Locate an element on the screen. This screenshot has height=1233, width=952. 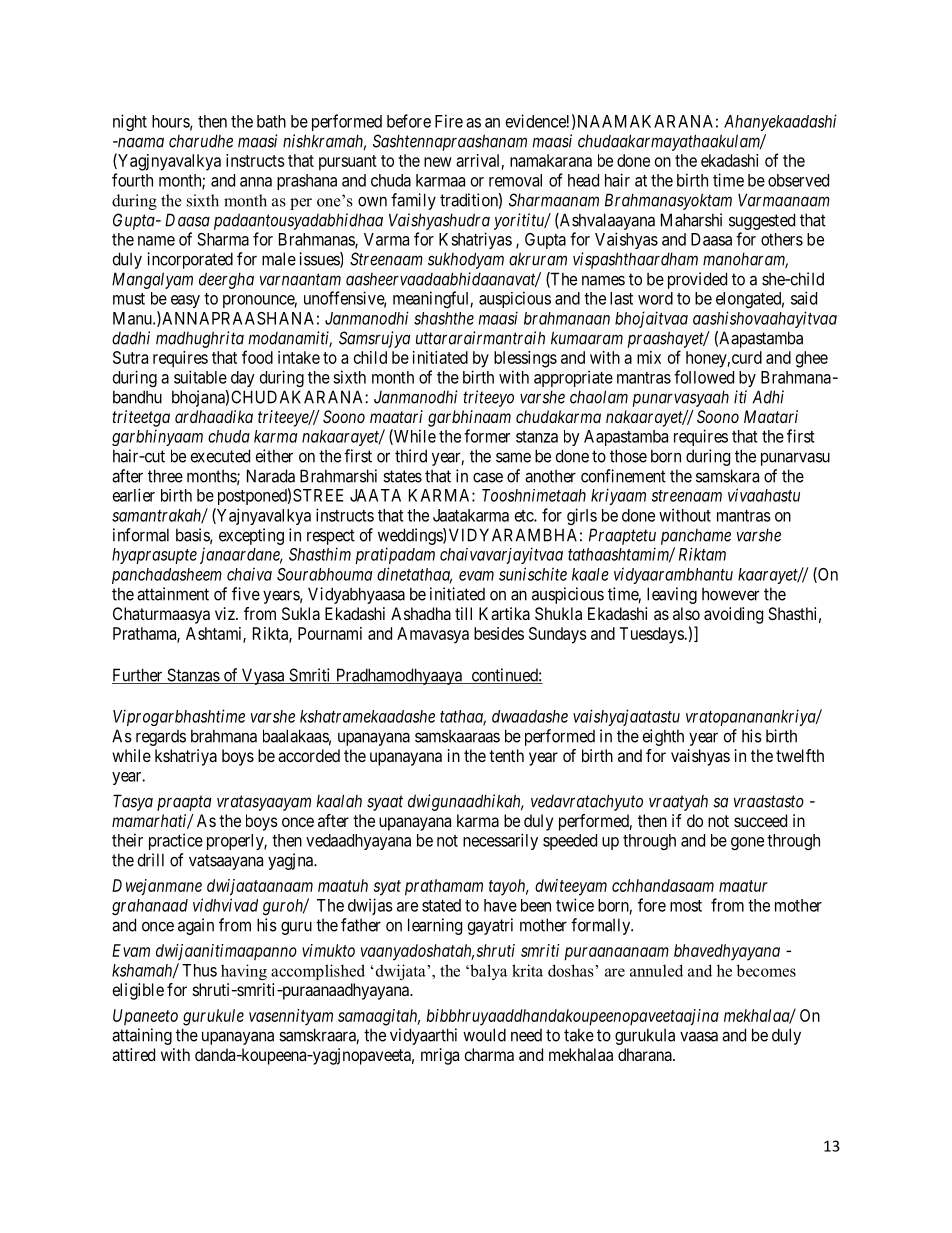
five is located at coordinates (246, 594).
